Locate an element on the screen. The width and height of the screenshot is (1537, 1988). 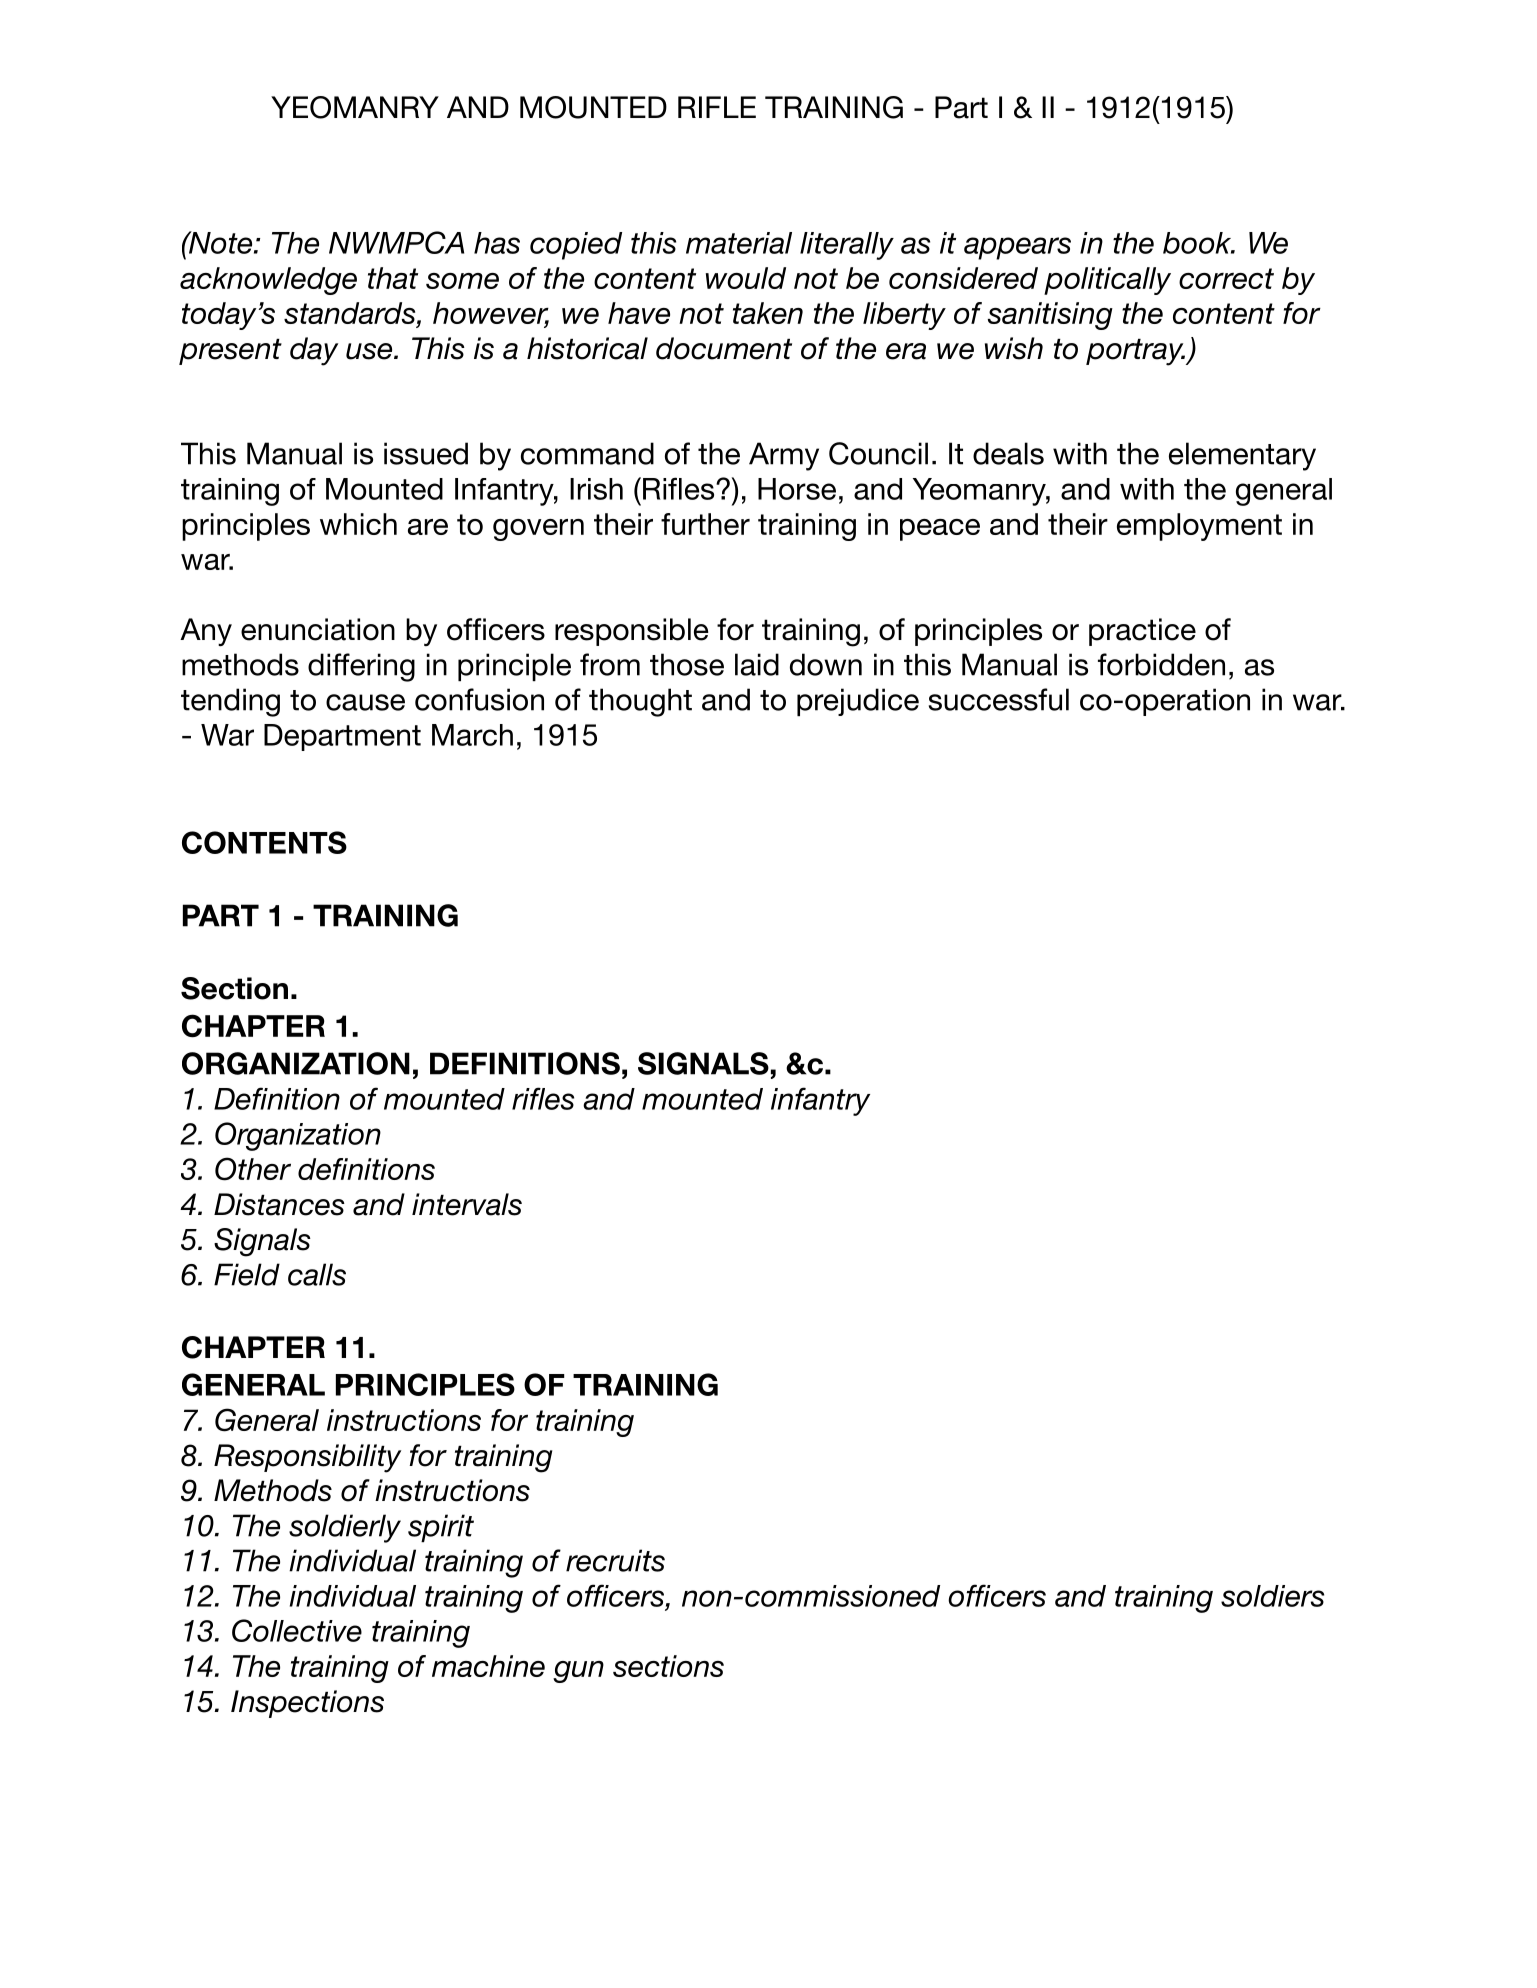
successful is located at coordinates (999, 699).
